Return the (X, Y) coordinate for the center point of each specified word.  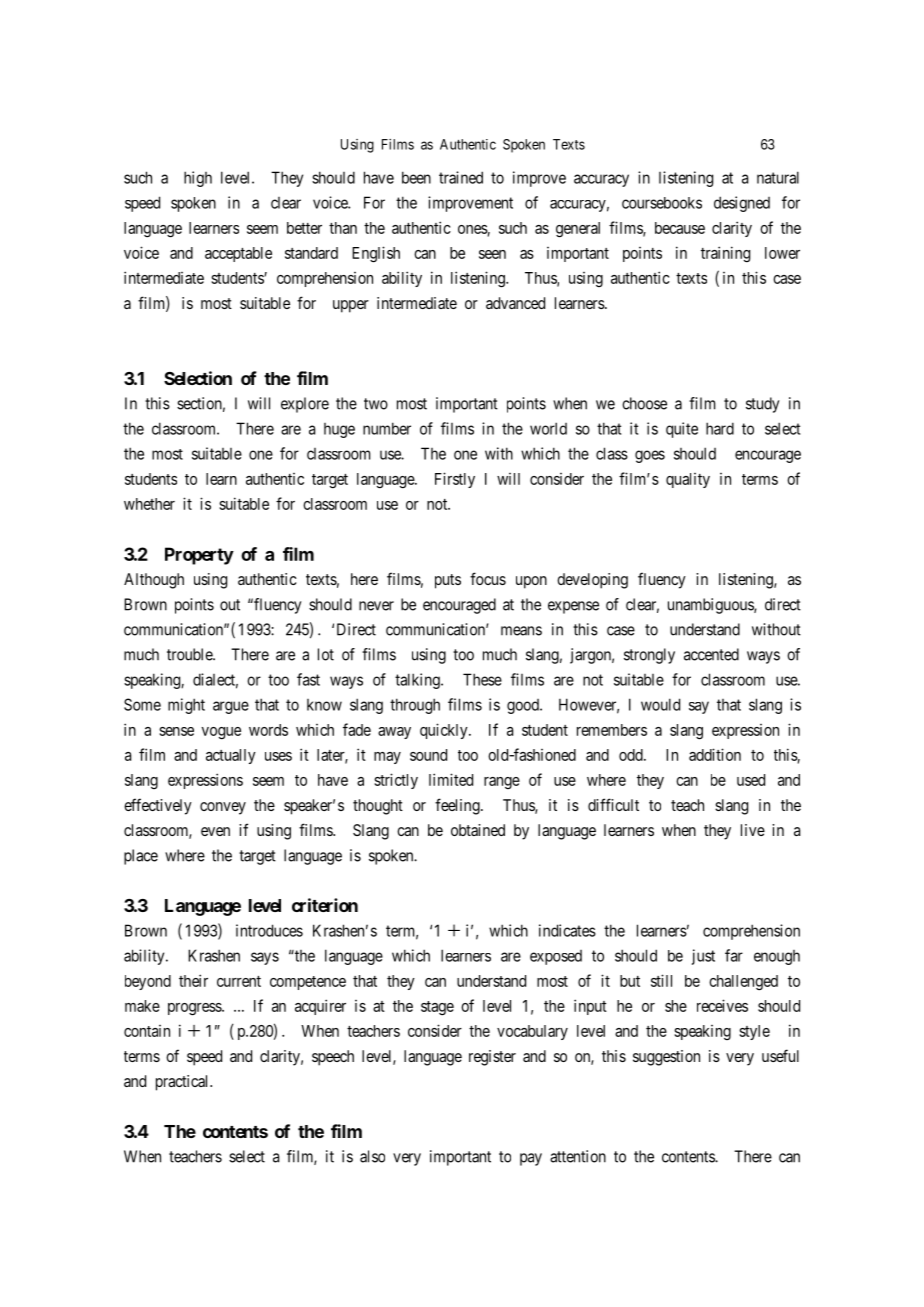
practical (183, 1083)
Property (199, 556)
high (198, 179)
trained (461, 177)
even (215, 831)
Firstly (455, 480)
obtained (478, 830)
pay (531, 1159)
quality (688, 480)
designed (742, 204)
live (753, 830)
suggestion (666, 1058)
